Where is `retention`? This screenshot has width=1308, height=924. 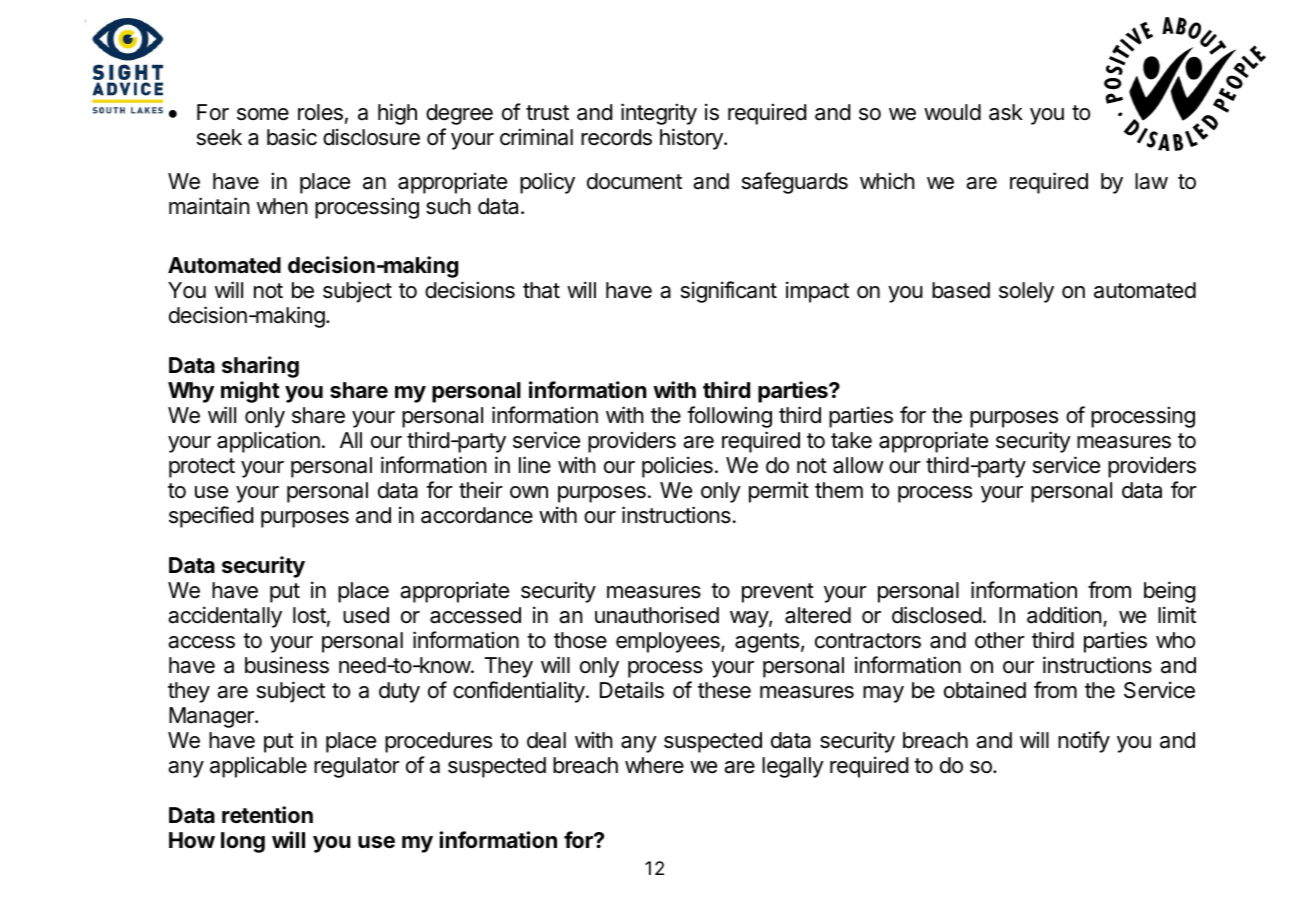 retention is located at coordinates (267, 815).
